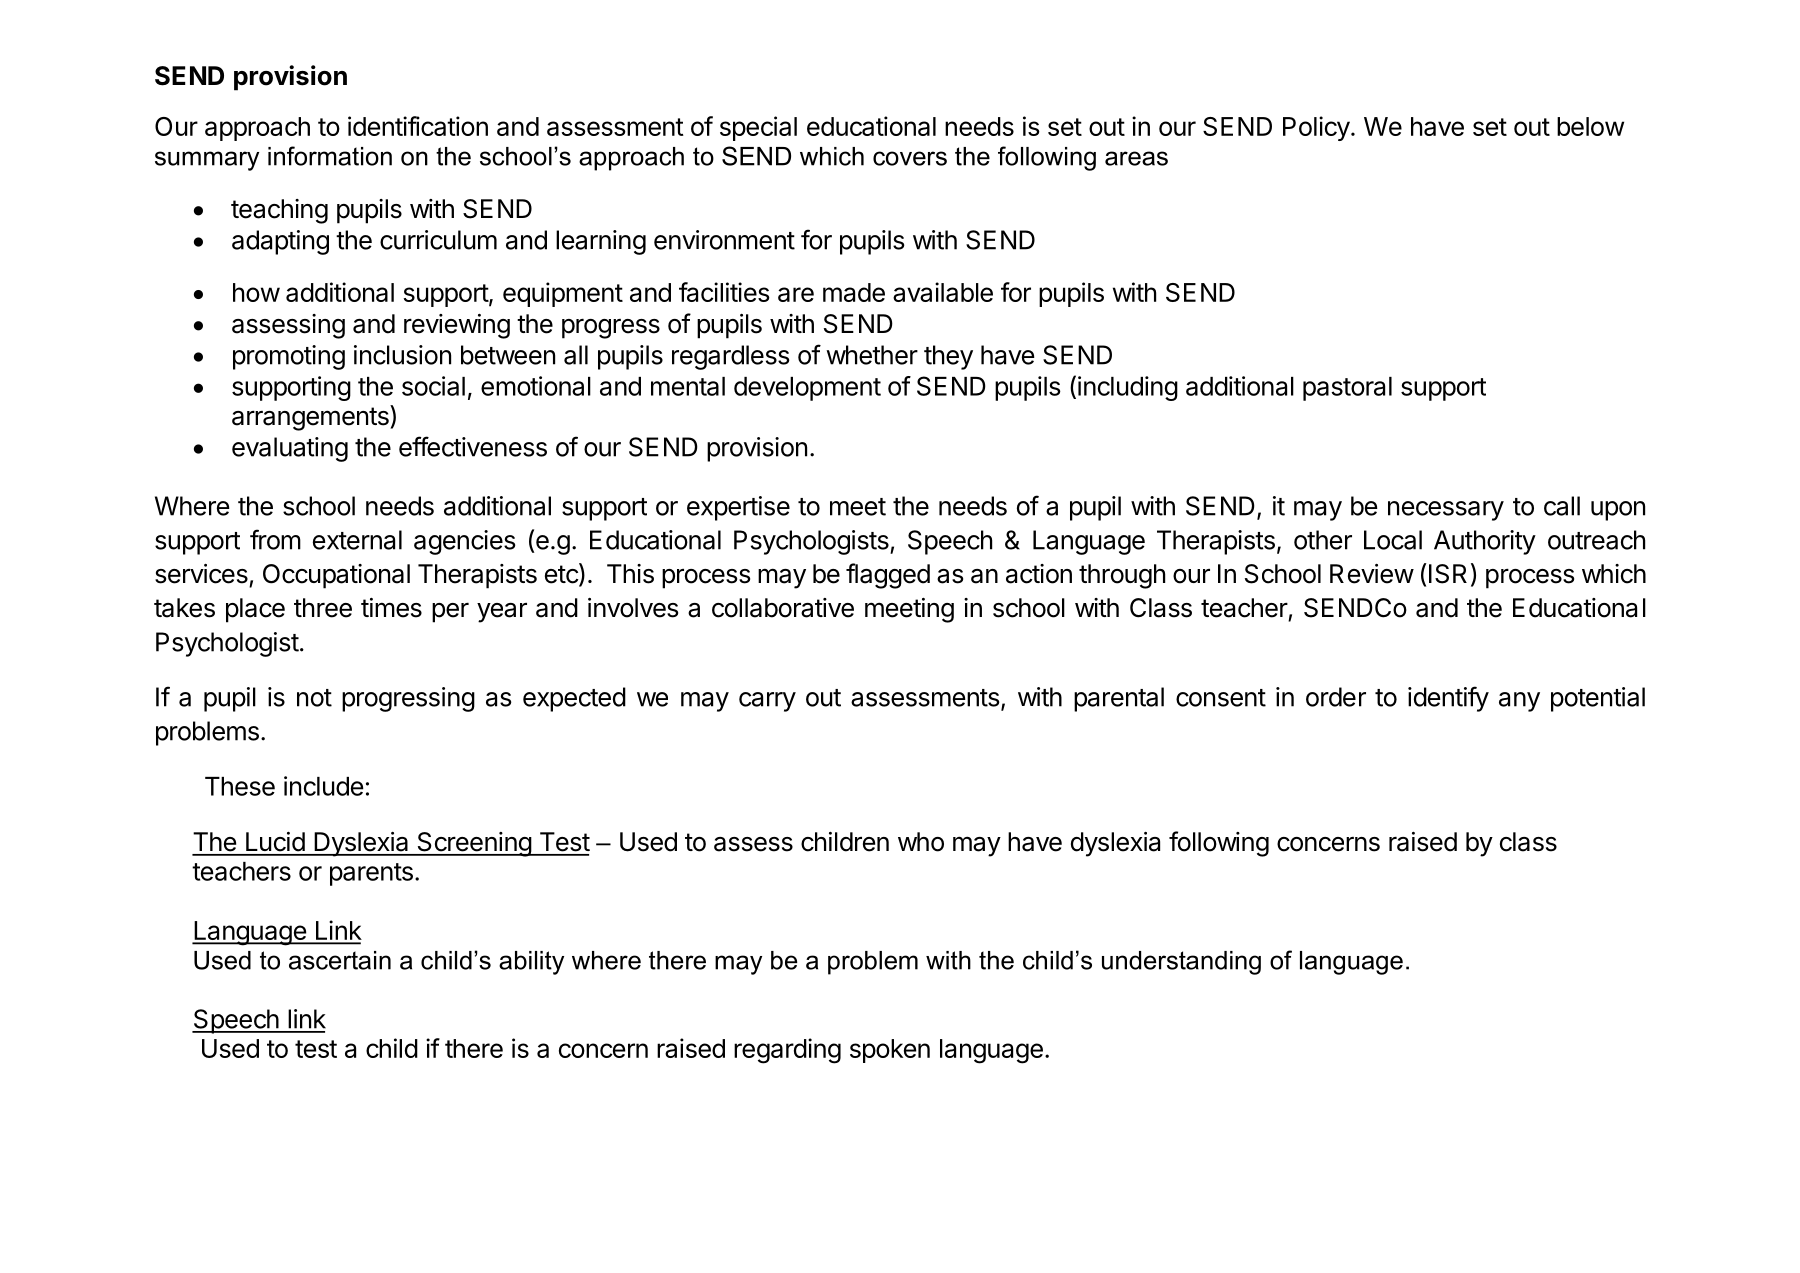  What do you see at coordinates (807, 389) in the screenshot?
I see `development` at bounding box center [807, 389].
